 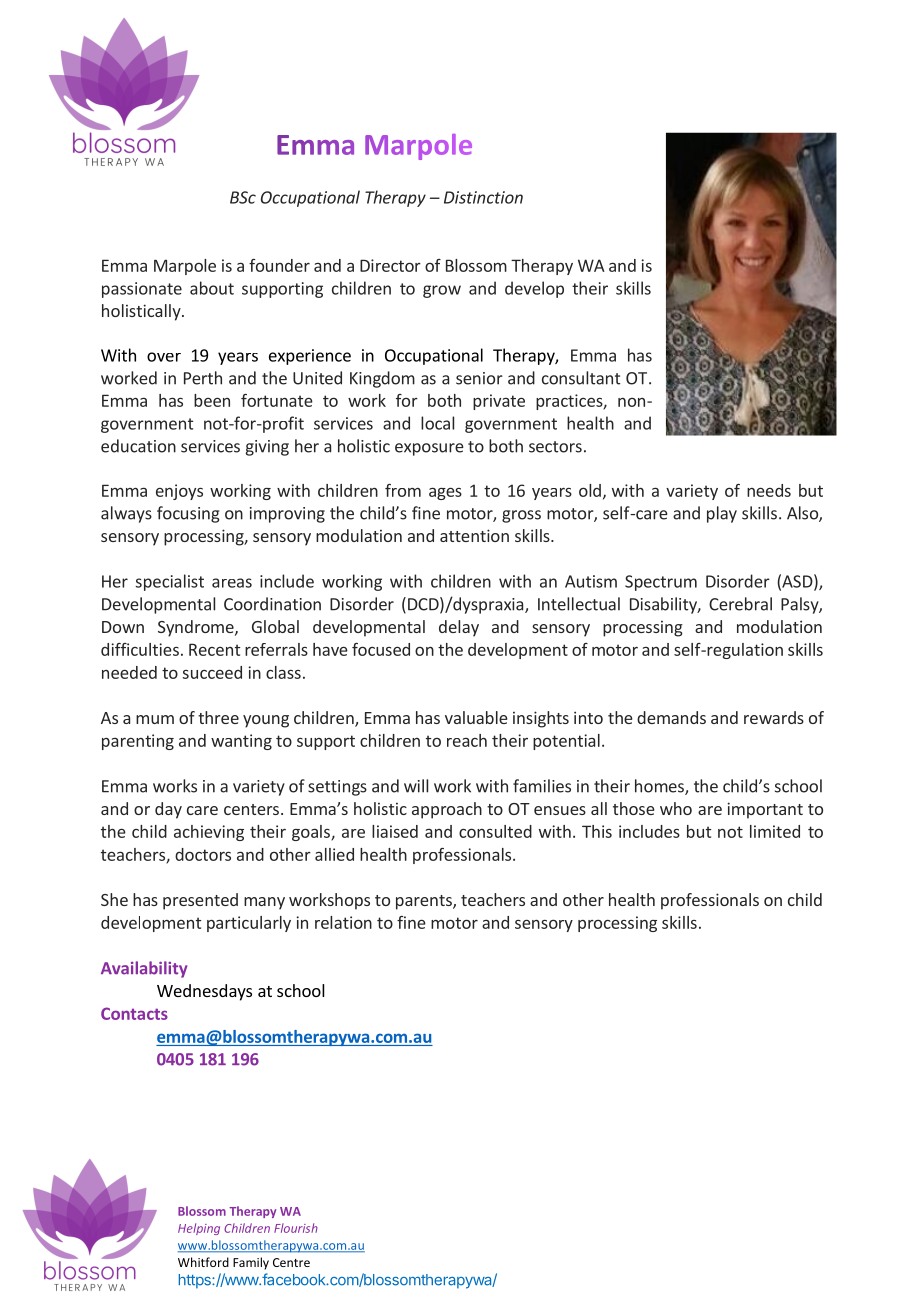 I want to click on Distinction, so click(x=483, y=197).
